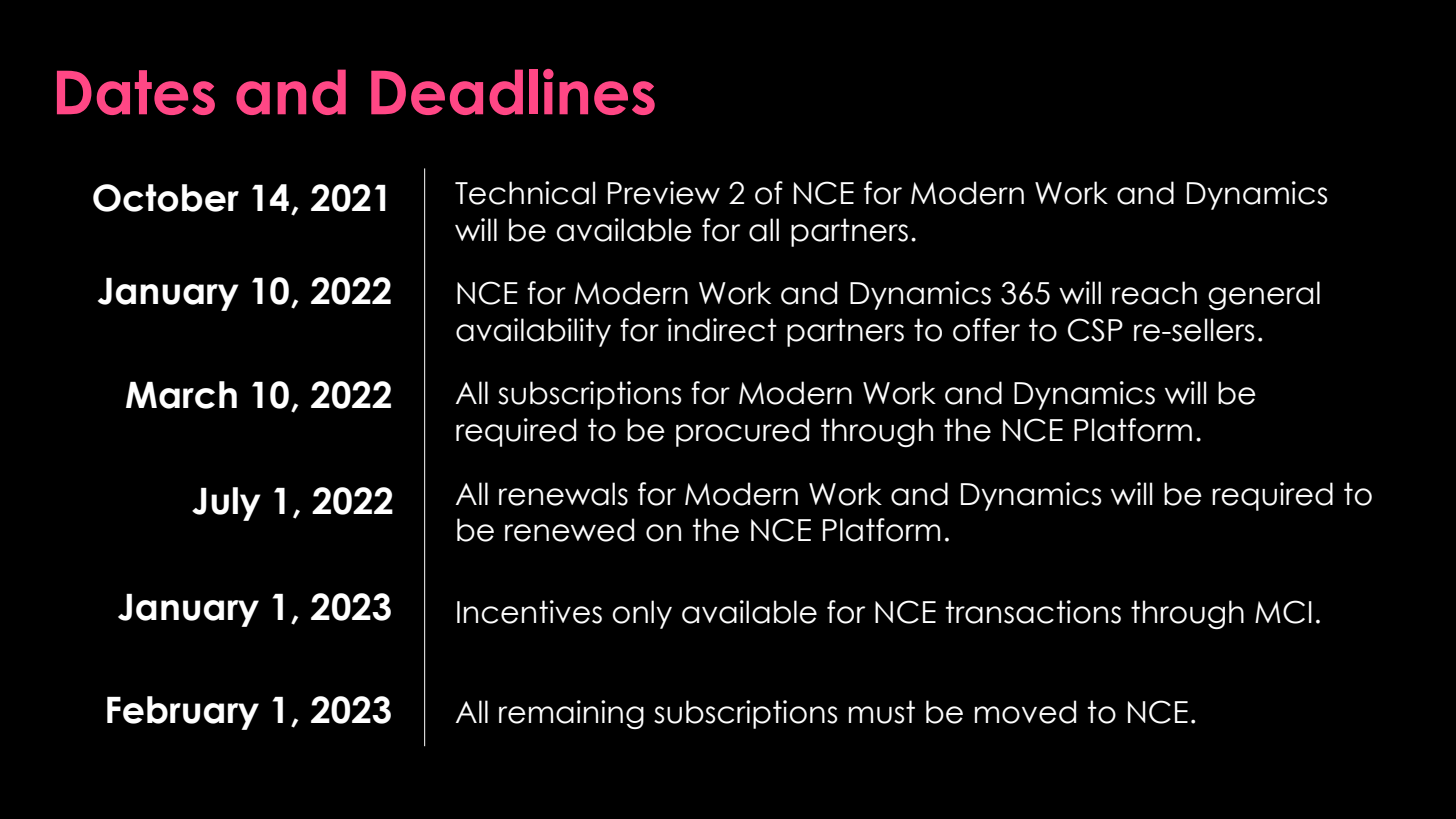 This document has height=819, width=1456. Describe the element at coordinates (642, 614) in the document. I see `only` at that location.
